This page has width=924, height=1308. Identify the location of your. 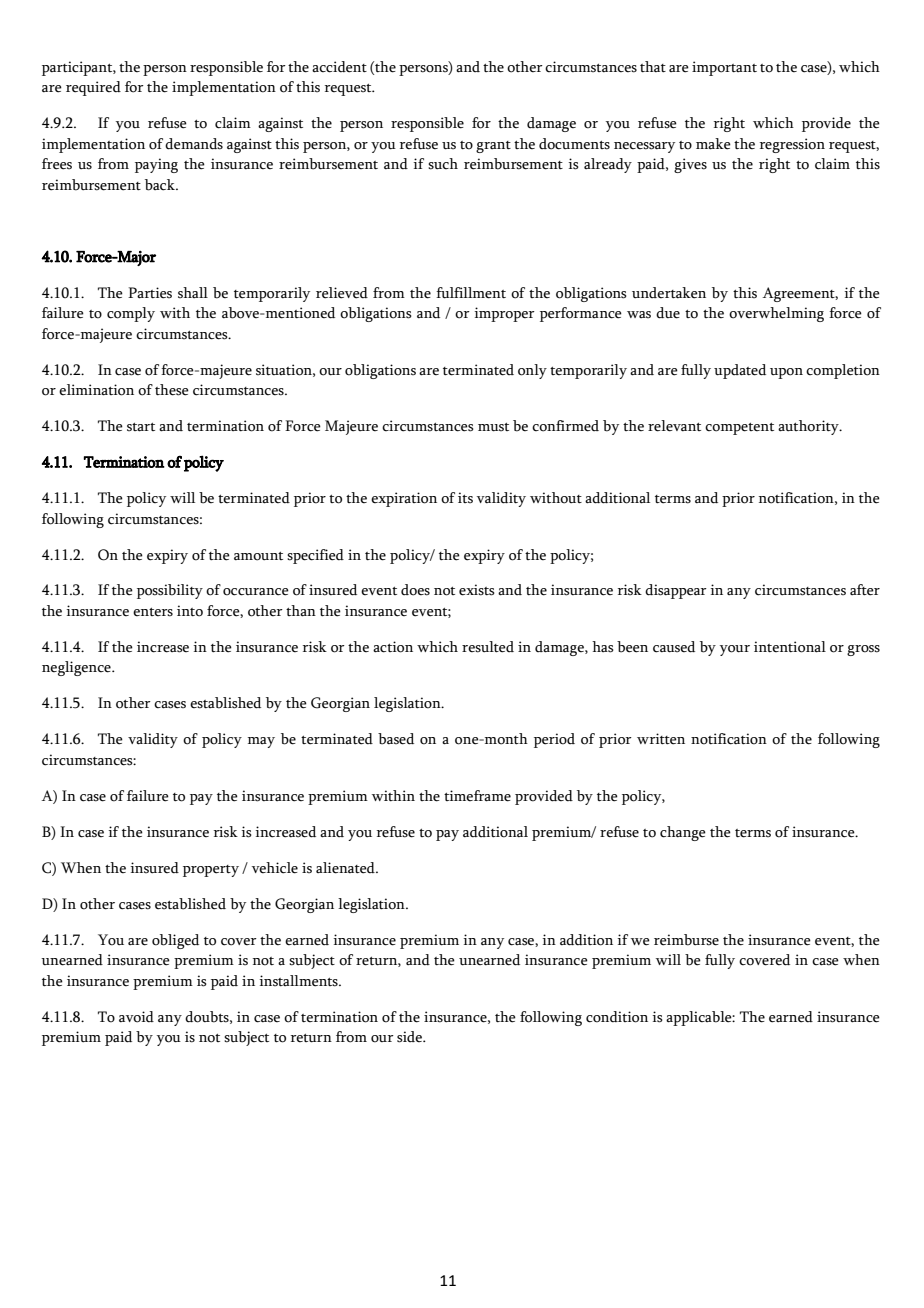
(735, 650).
